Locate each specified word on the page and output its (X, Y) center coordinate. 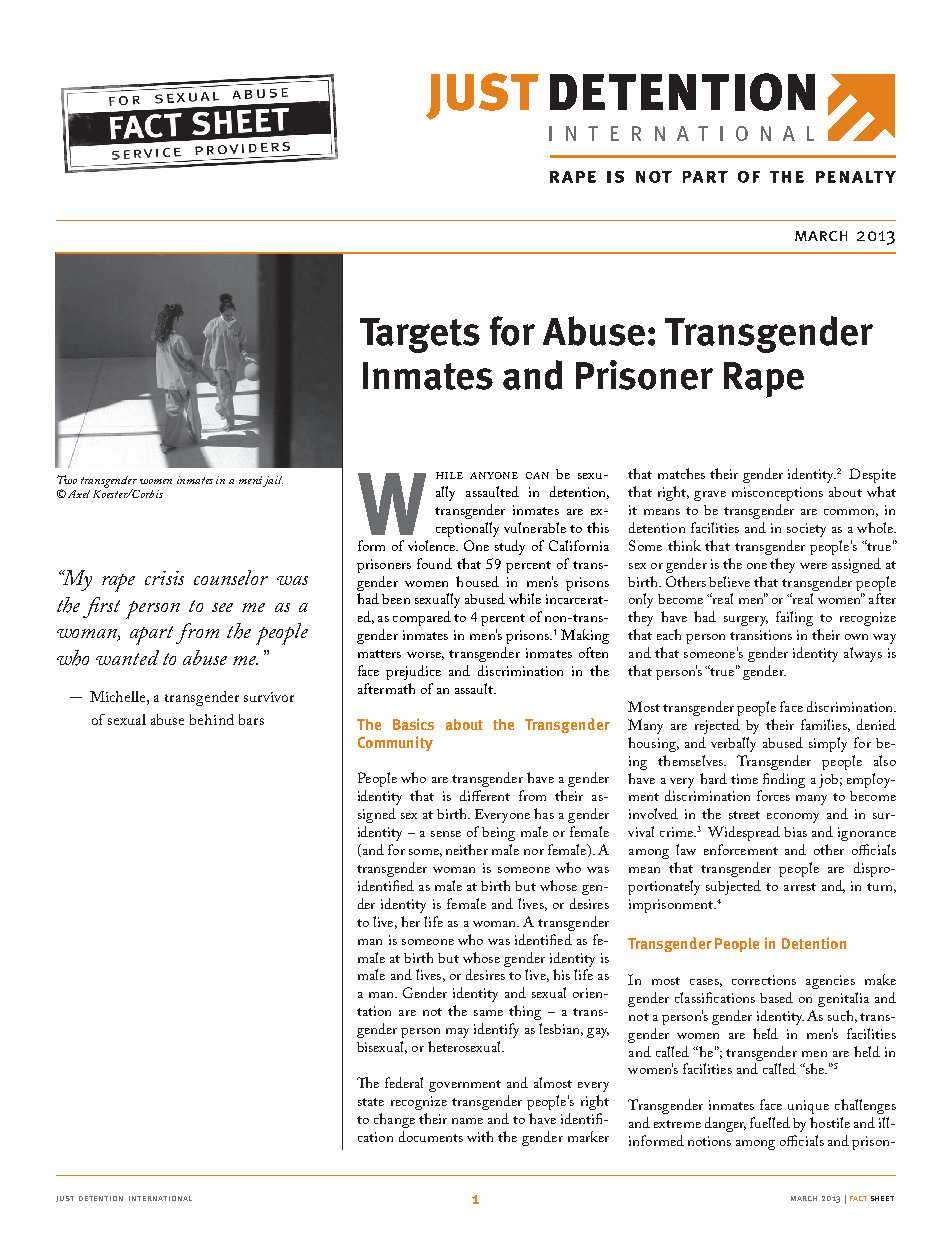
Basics (413, 724)
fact (858, 1198)
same (488, 1013)
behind (212, 719)
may (457, 1033)
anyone (494, 475)
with (480, 1136)
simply (828, 744)
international (160, 1198)
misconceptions (777, 494)
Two (67, 479)
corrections (764, 980)
